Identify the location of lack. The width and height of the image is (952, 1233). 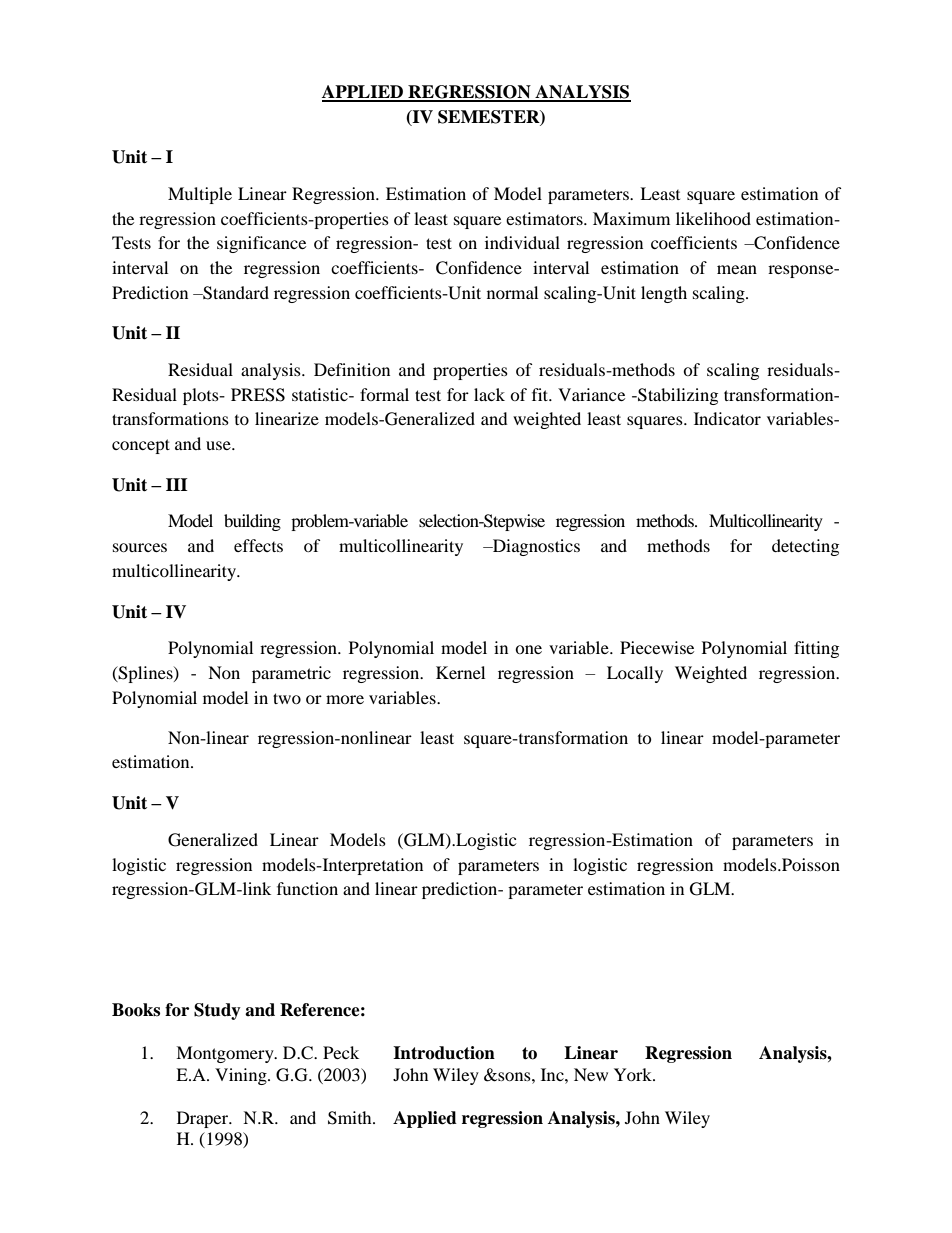
(489, 394).
